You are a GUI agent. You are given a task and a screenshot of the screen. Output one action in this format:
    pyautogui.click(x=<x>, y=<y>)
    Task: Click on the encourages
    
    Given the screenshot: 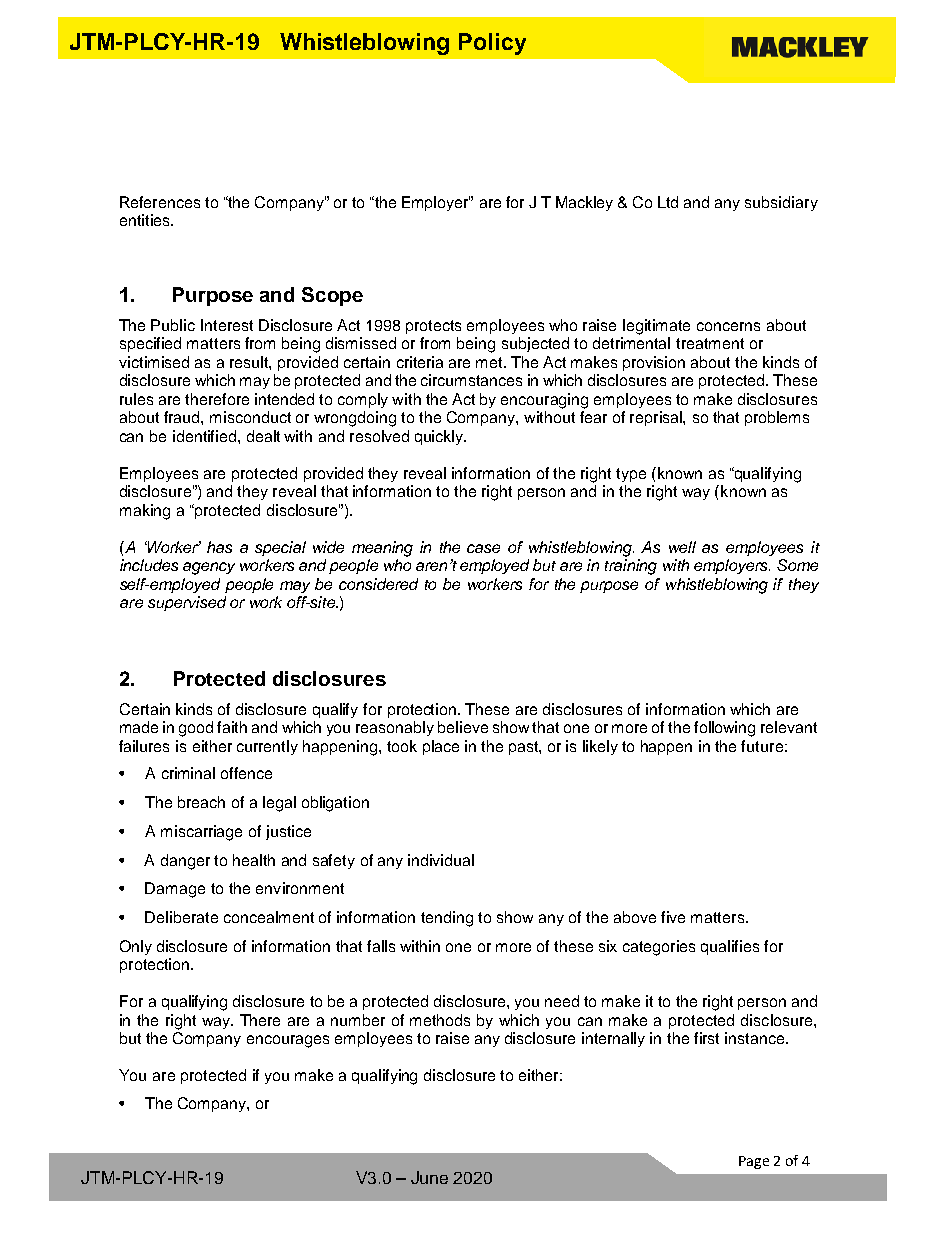 What is the action you would take?
    pyautogui.click(x=288, y=1041)
